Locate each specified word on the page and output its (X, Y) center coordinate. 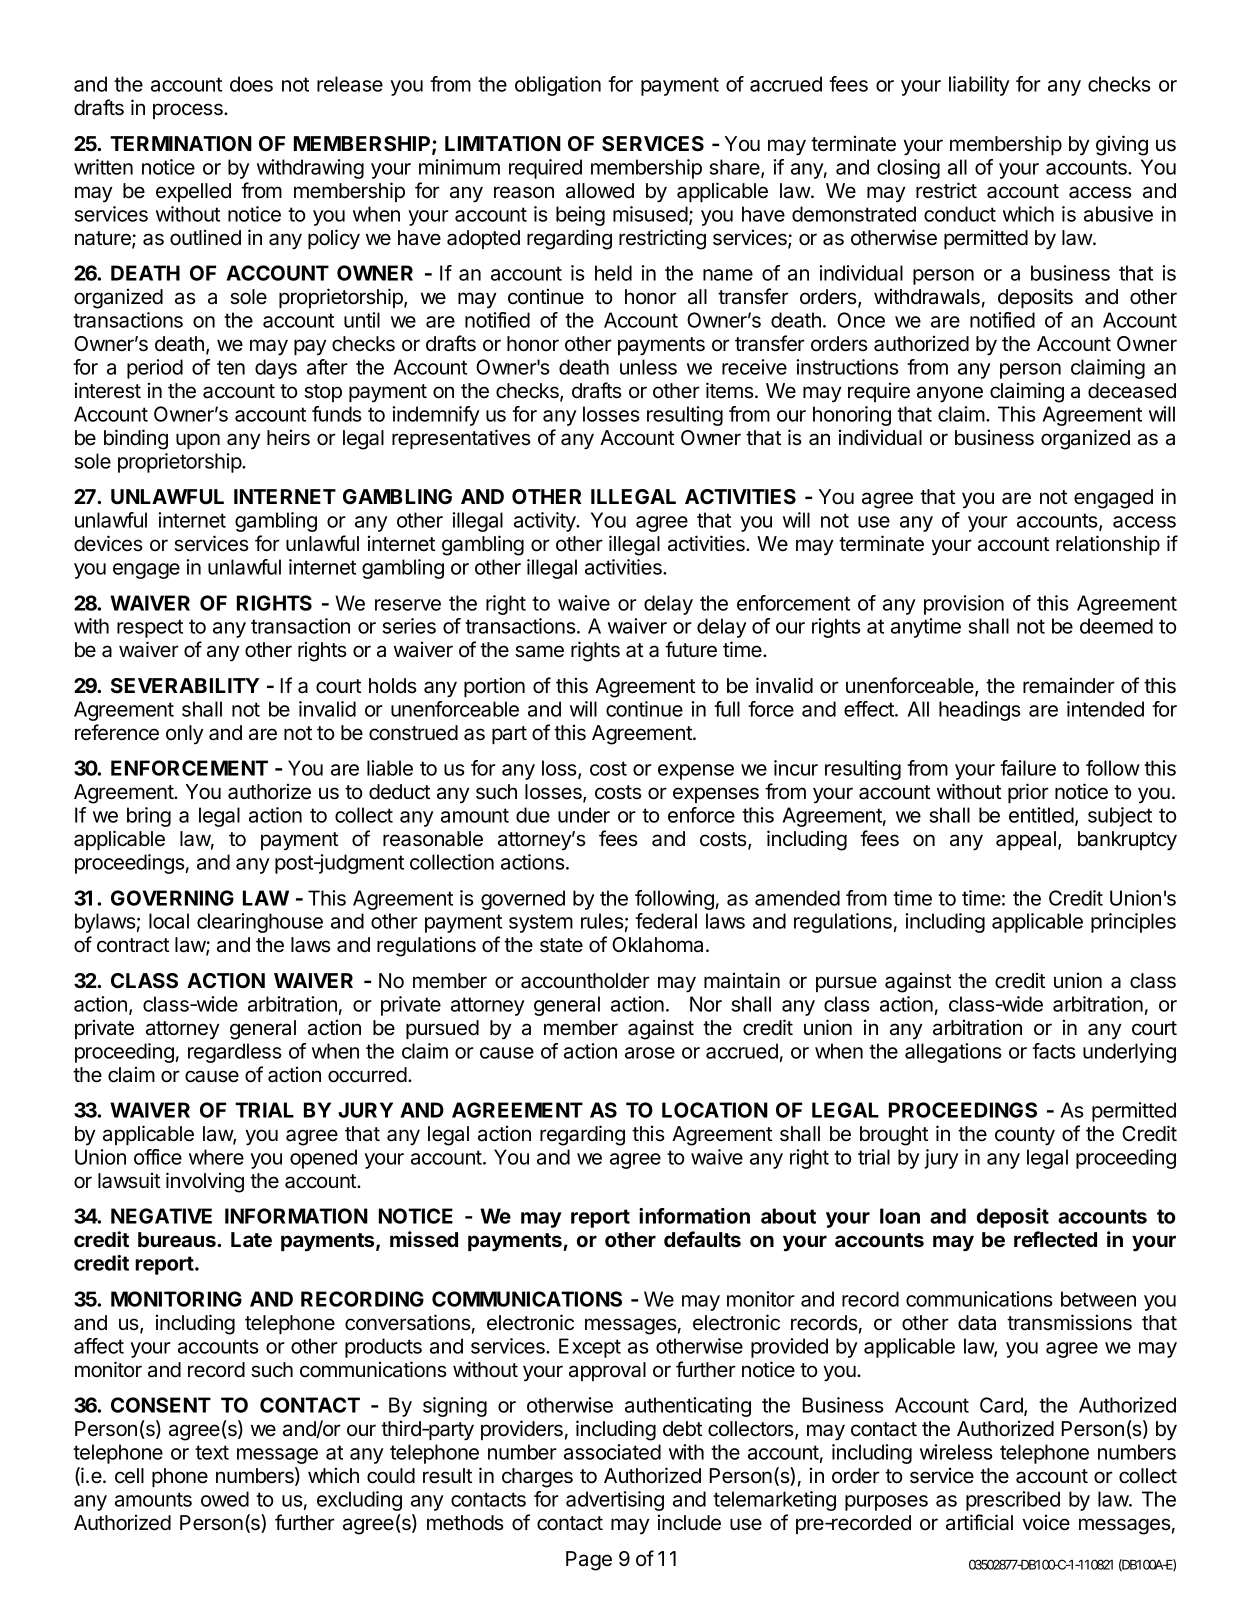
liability (979, 86)
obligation (558, 86)
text (212, 1452)
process (189, 111)
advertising (615, 1501)
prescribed (1013, 1501)
